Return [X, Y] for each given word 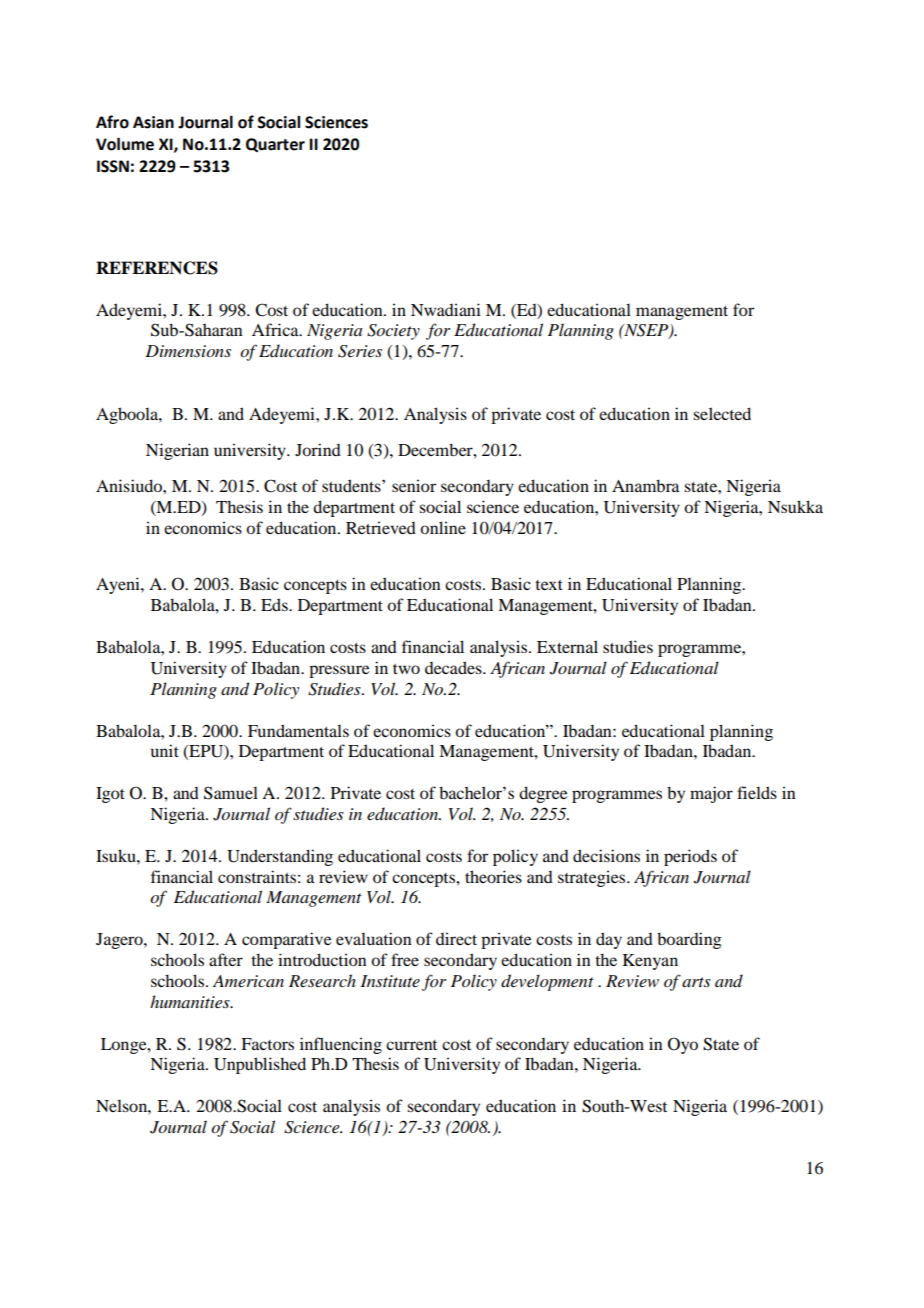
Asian [153, 122]
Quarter [275, 145]
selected [722, 413]
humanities [191, 1001]
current [411, 1045]
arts [696, 982]
